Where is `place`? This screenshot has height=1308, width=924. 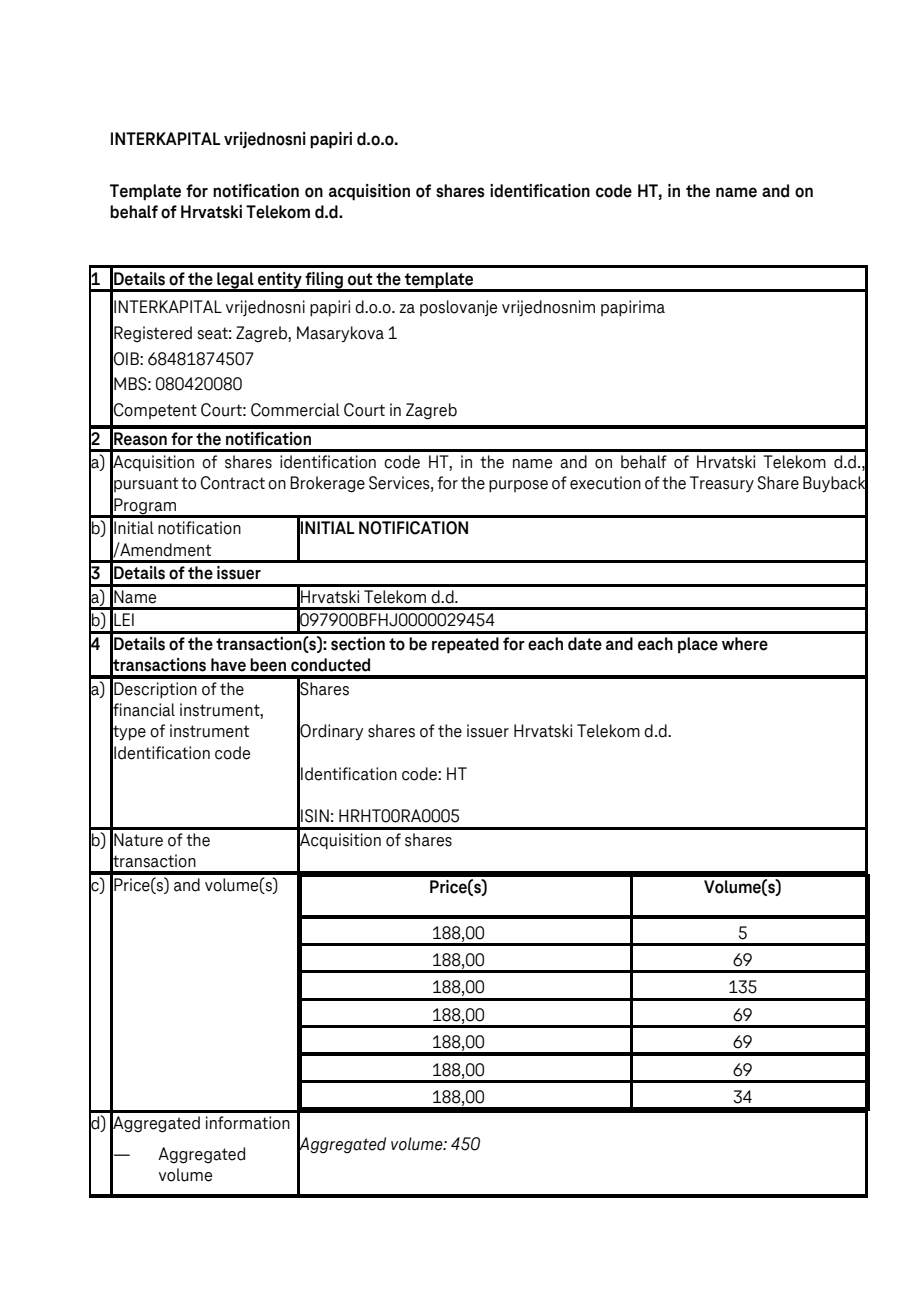 place is located at coordinates (698, 645).
